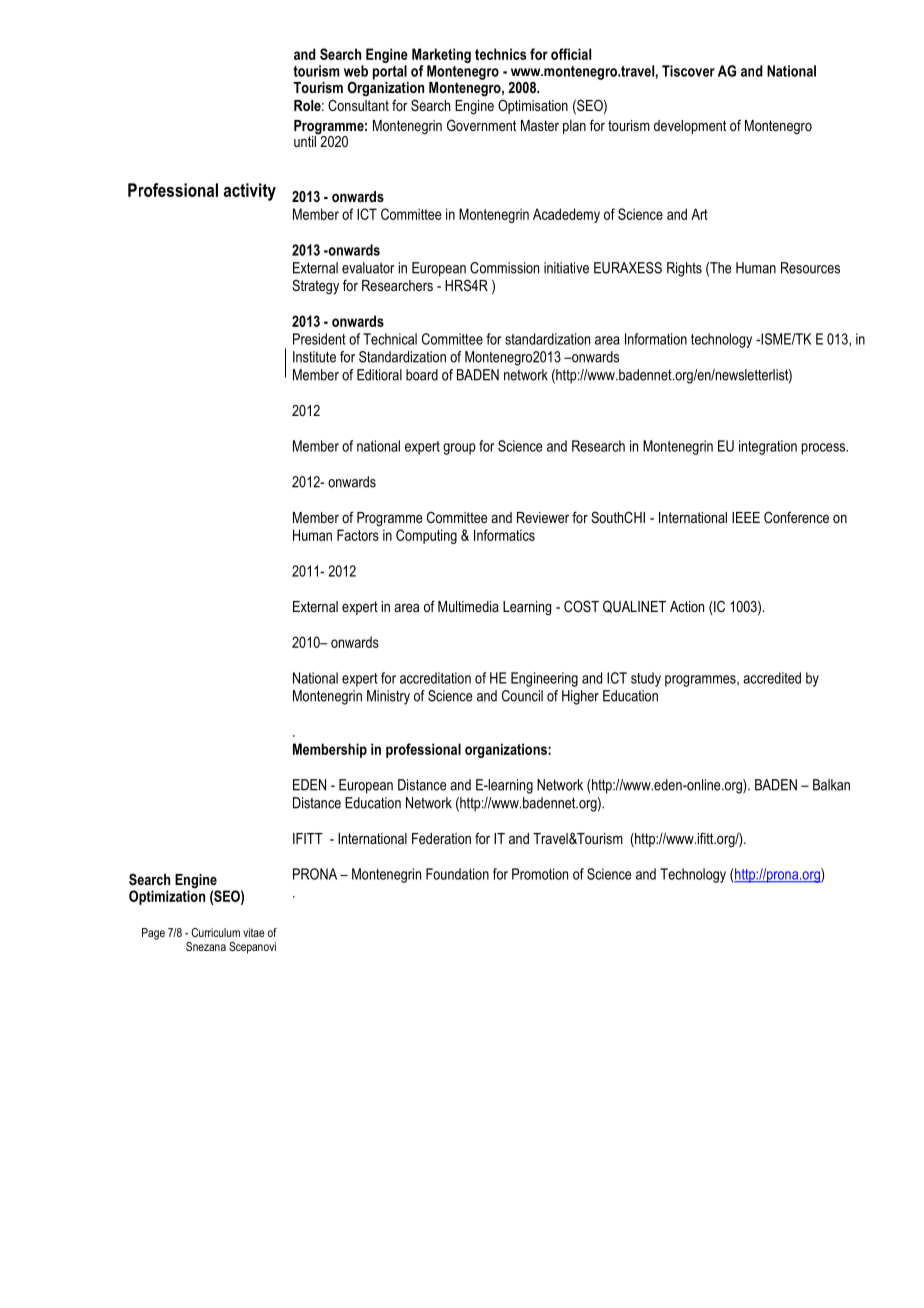  Describe the element at coordinates (468, 606) in the screenshot. I see `Multimedia` at that location.
